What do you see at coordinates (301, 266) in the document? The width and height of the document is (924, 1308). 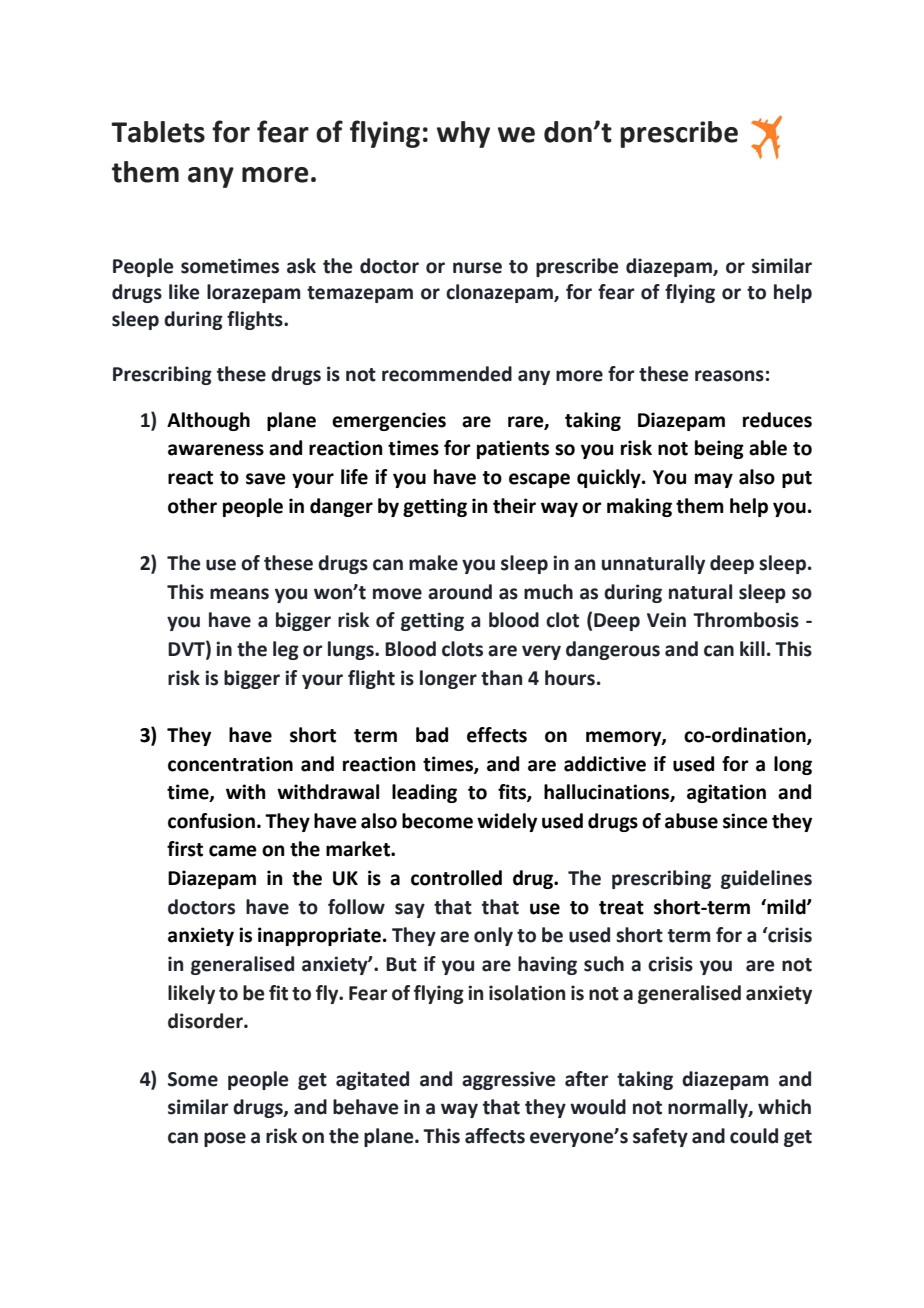 I see `ask` at bounding box center [301, 266].
